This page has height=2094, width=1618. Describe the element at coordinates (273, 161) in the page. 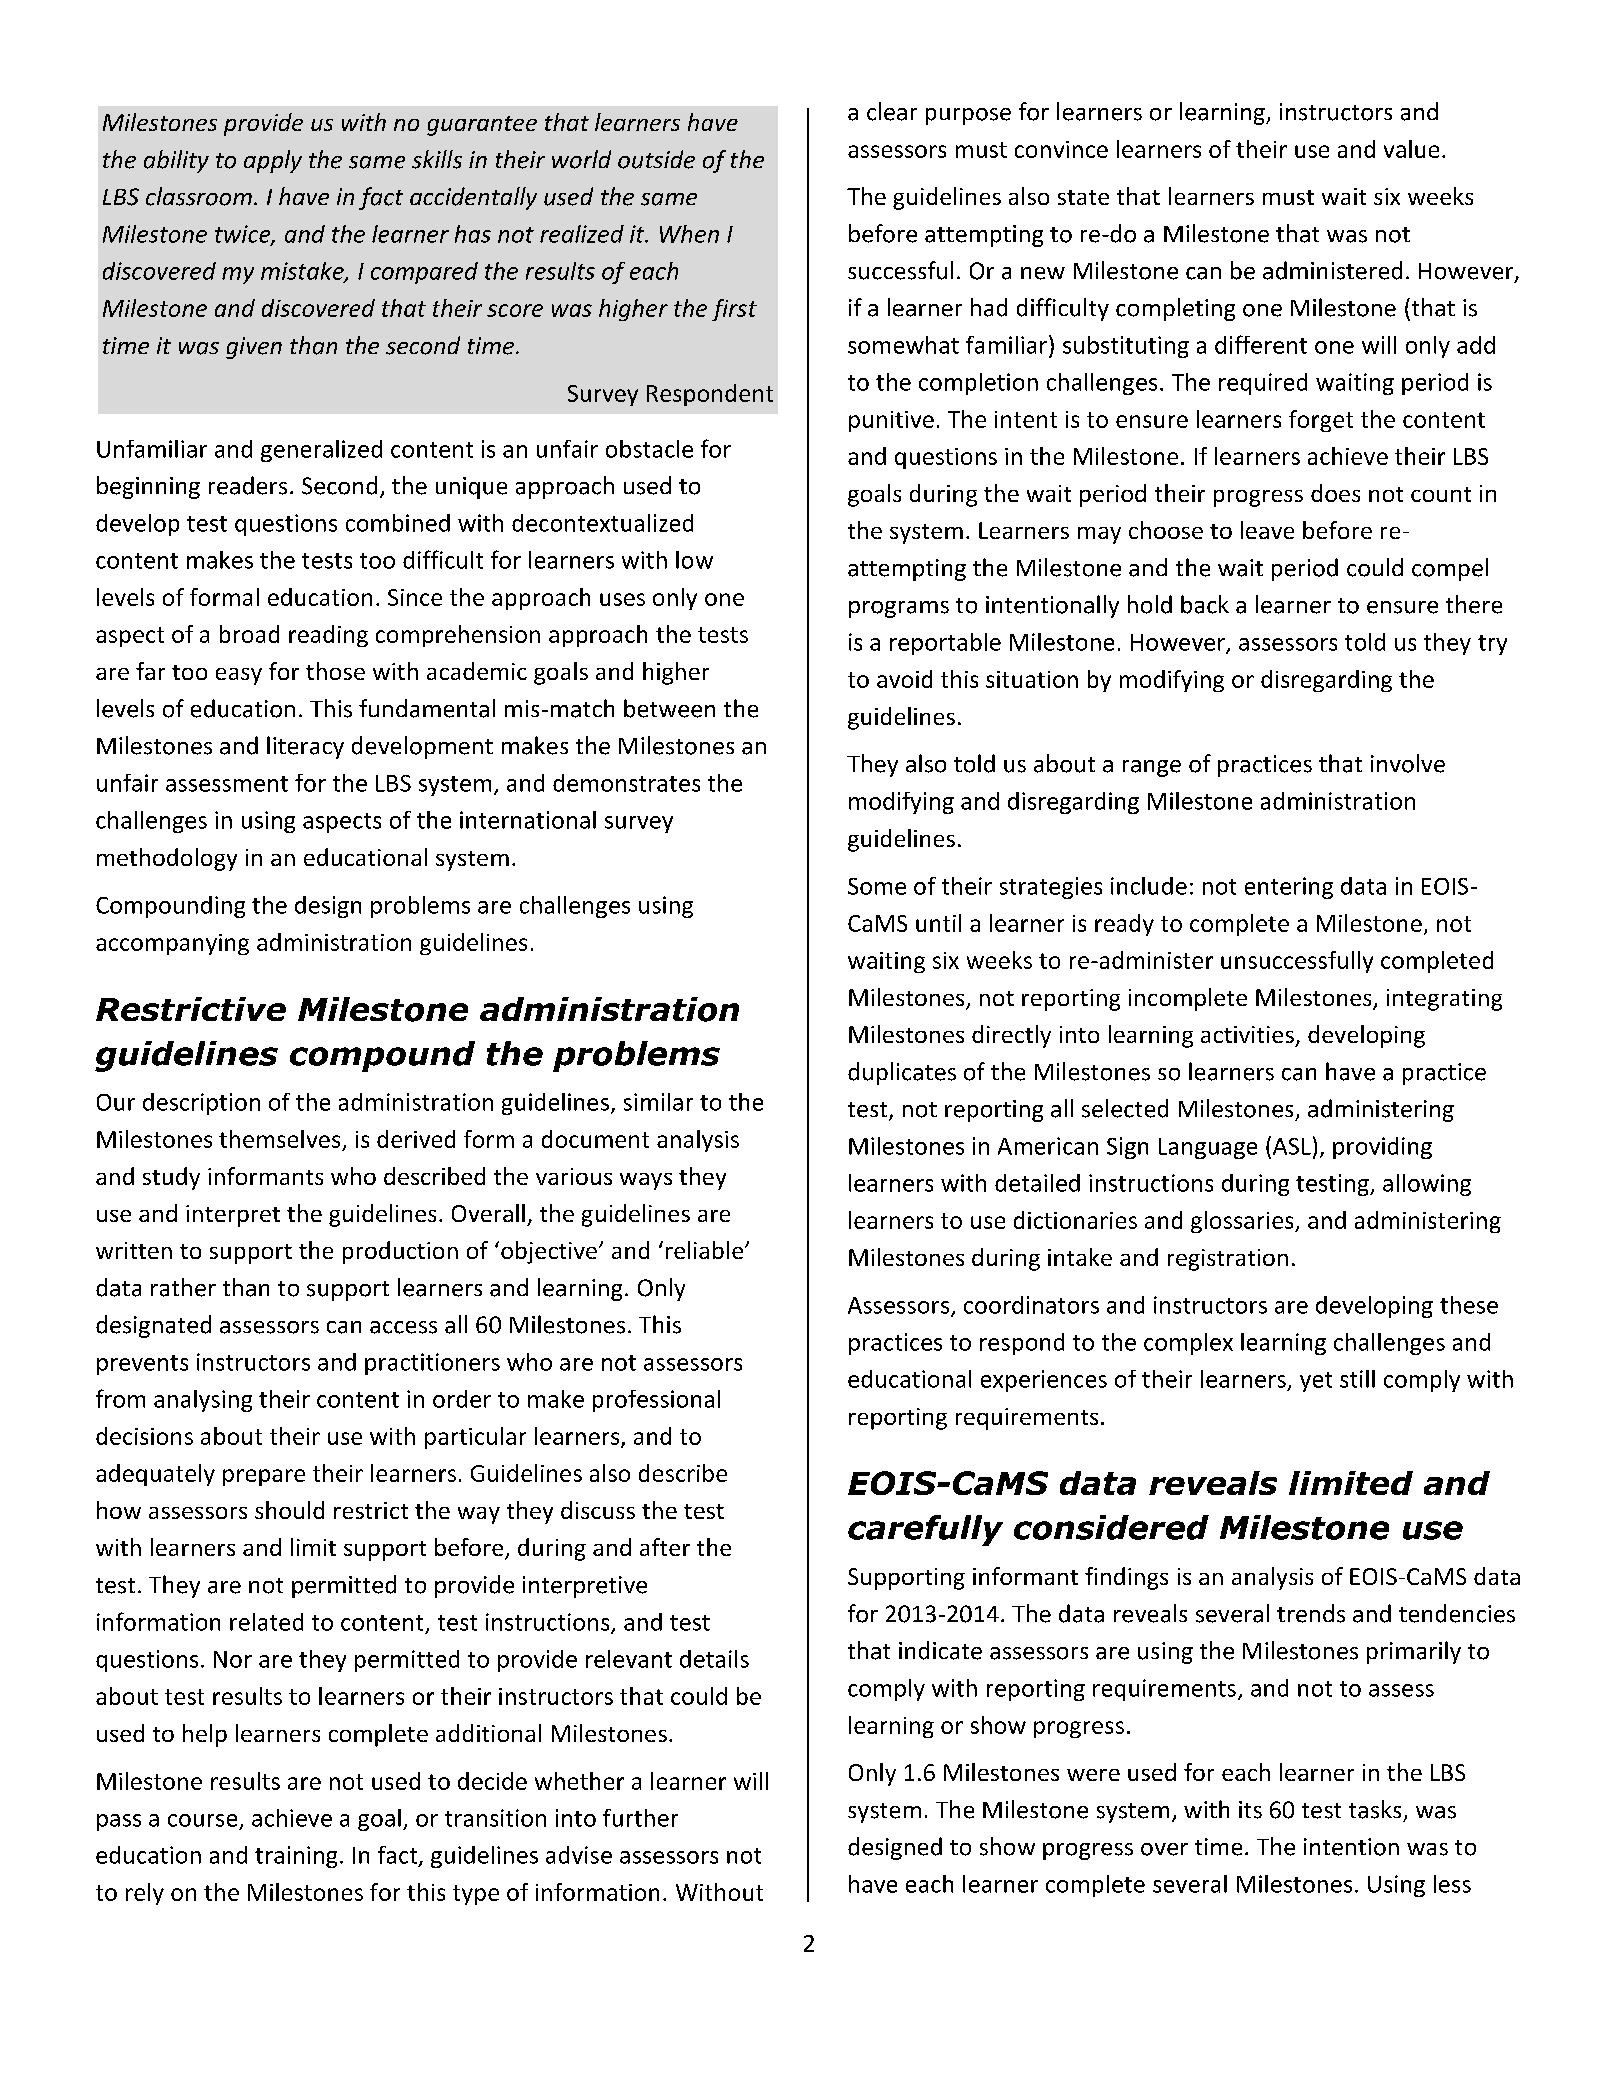

I see `apply` at that location.
